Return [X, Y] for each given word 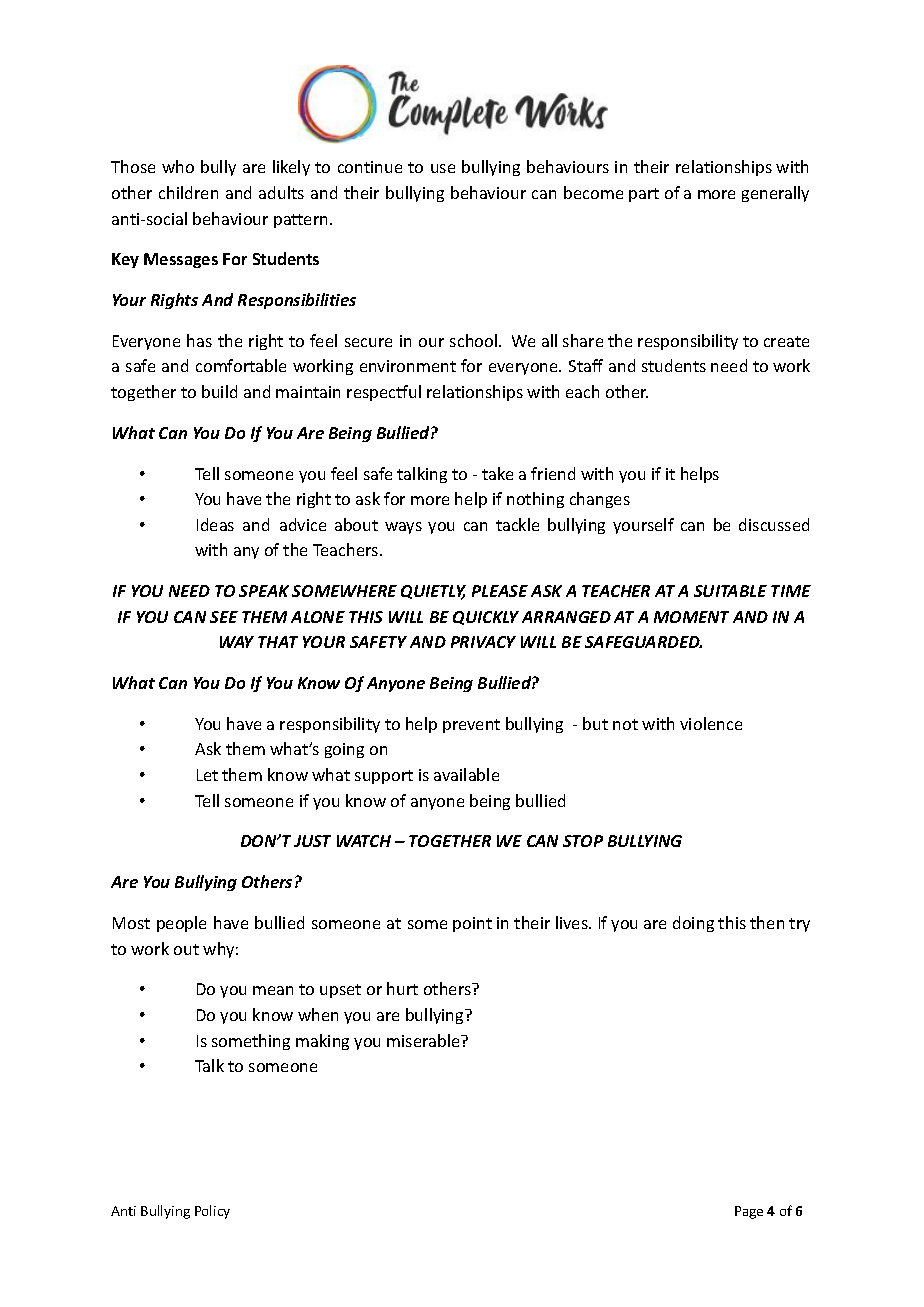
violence [711, 723]
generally [775, 194]
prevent [471, 726]
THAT [278, 642]
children [188, 192]
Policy [212, 1212]
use [443, 168]
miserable [424, 1040]
